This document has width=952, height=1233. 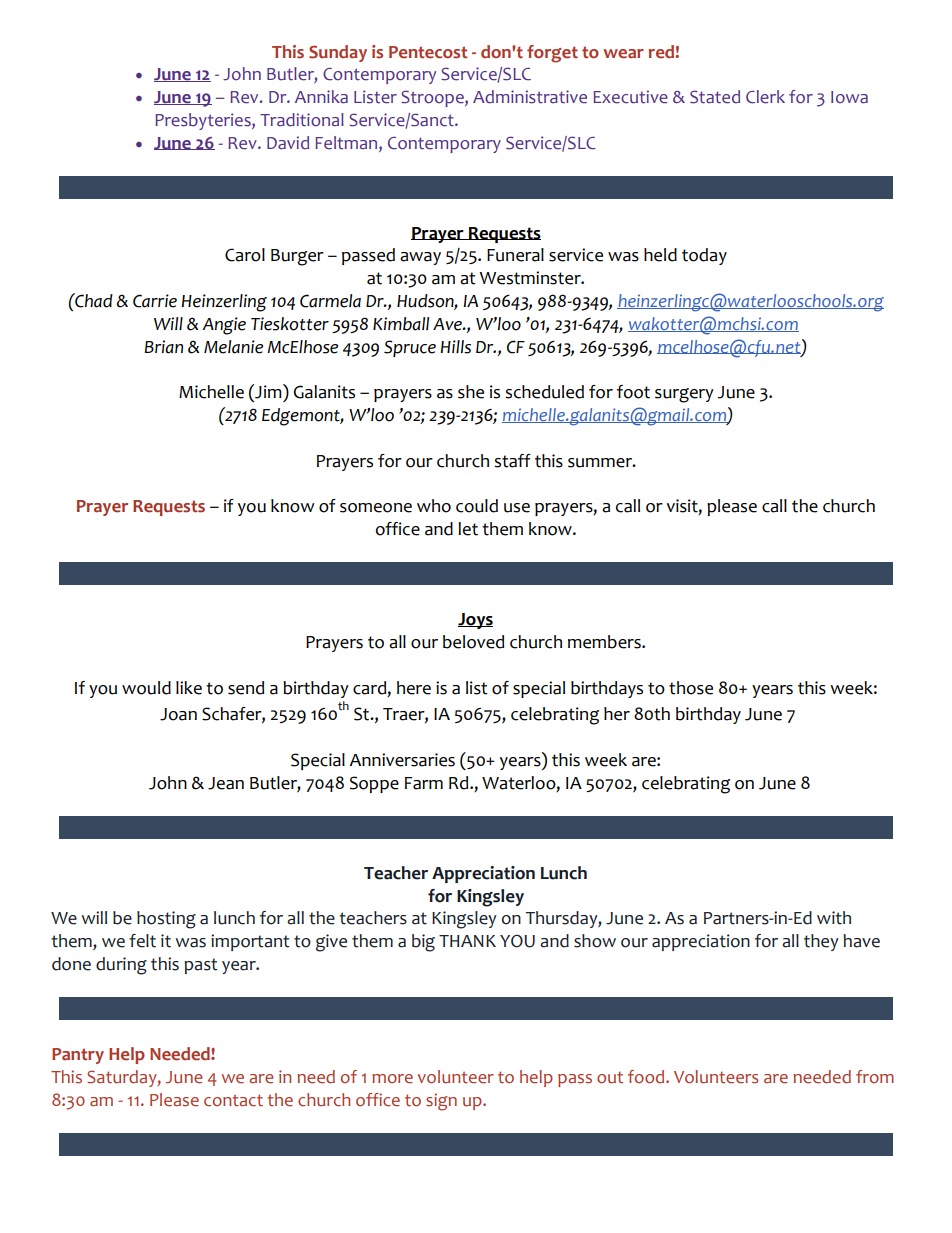 What do you see at coordinates (155, 301) in the document?
I see `Carrie` at bounding box center [155, 301].
